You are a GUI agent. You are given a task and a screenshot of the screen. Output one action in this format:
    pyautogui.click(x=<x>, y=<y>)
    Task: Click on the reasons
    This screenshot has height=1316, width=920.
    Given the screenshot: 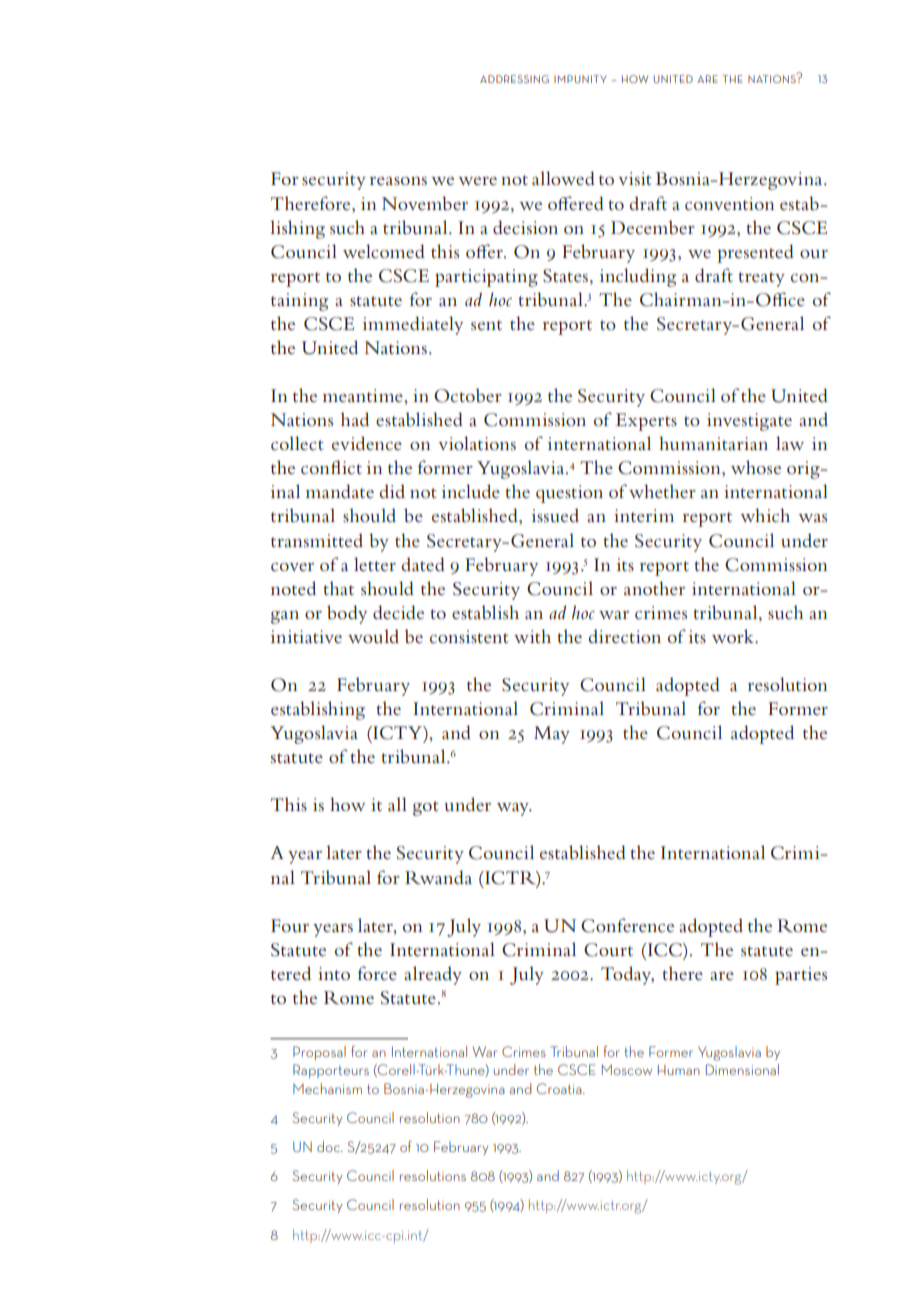 What is the action you would take?
    pyautogui.click(x=398, y=181)
